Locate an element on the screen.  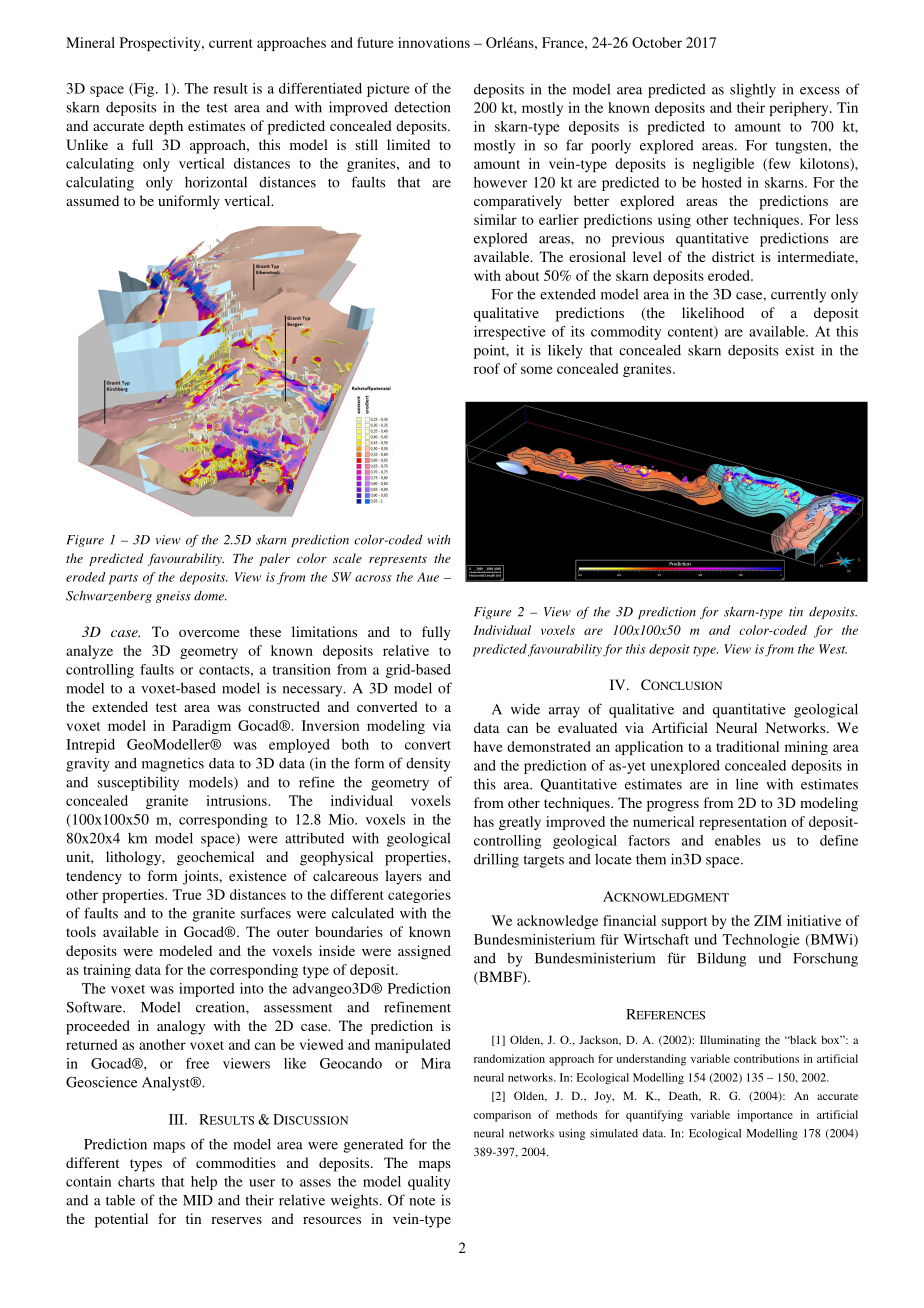
assumed is located at coordinates (92, 200).
